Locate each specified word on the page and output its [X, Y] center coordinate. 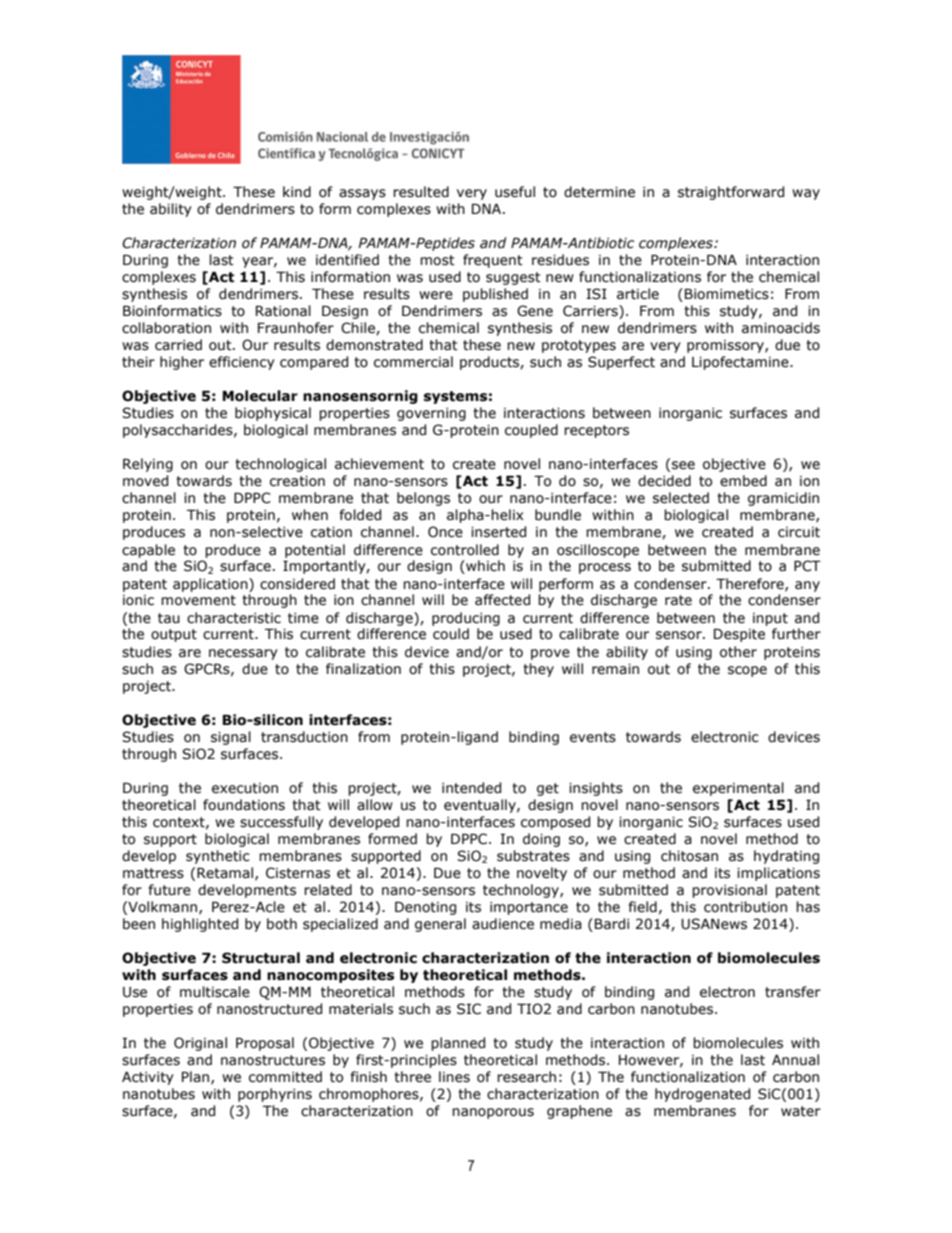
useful [515, 192]
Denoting [425, 908]
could [451, 634]
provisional [729, 891]
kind [297, 192]
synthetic [218, 857]
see [683, 465]
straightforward [731, 193]
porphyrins [275, 1095]
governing [431, 414]
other [738, 652]
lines [454, 1077]
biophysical [273, 414]
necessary [243, 654]
